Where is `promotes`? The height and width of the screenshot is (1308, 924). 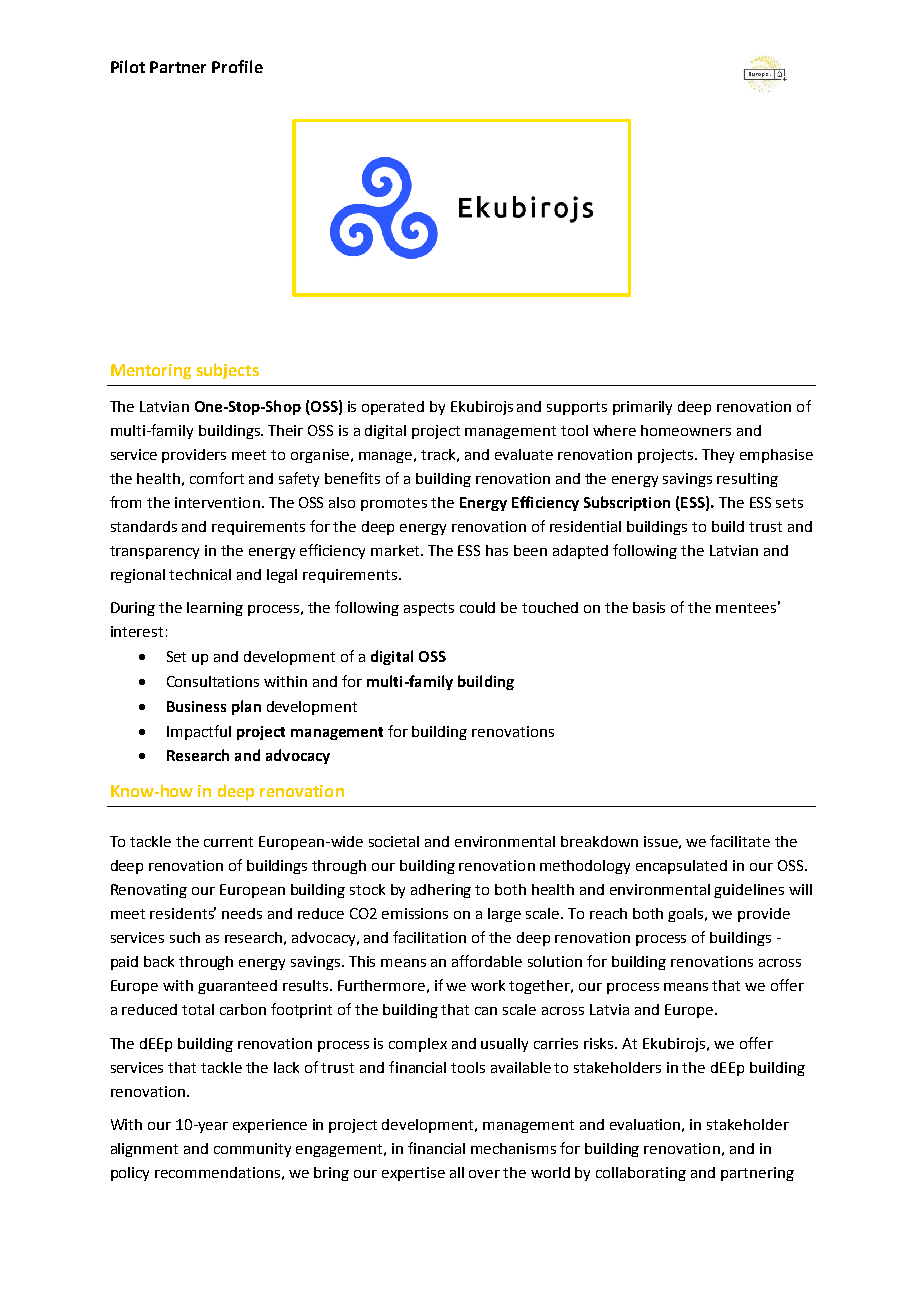 promotes is located at coordinates (394, 504).
